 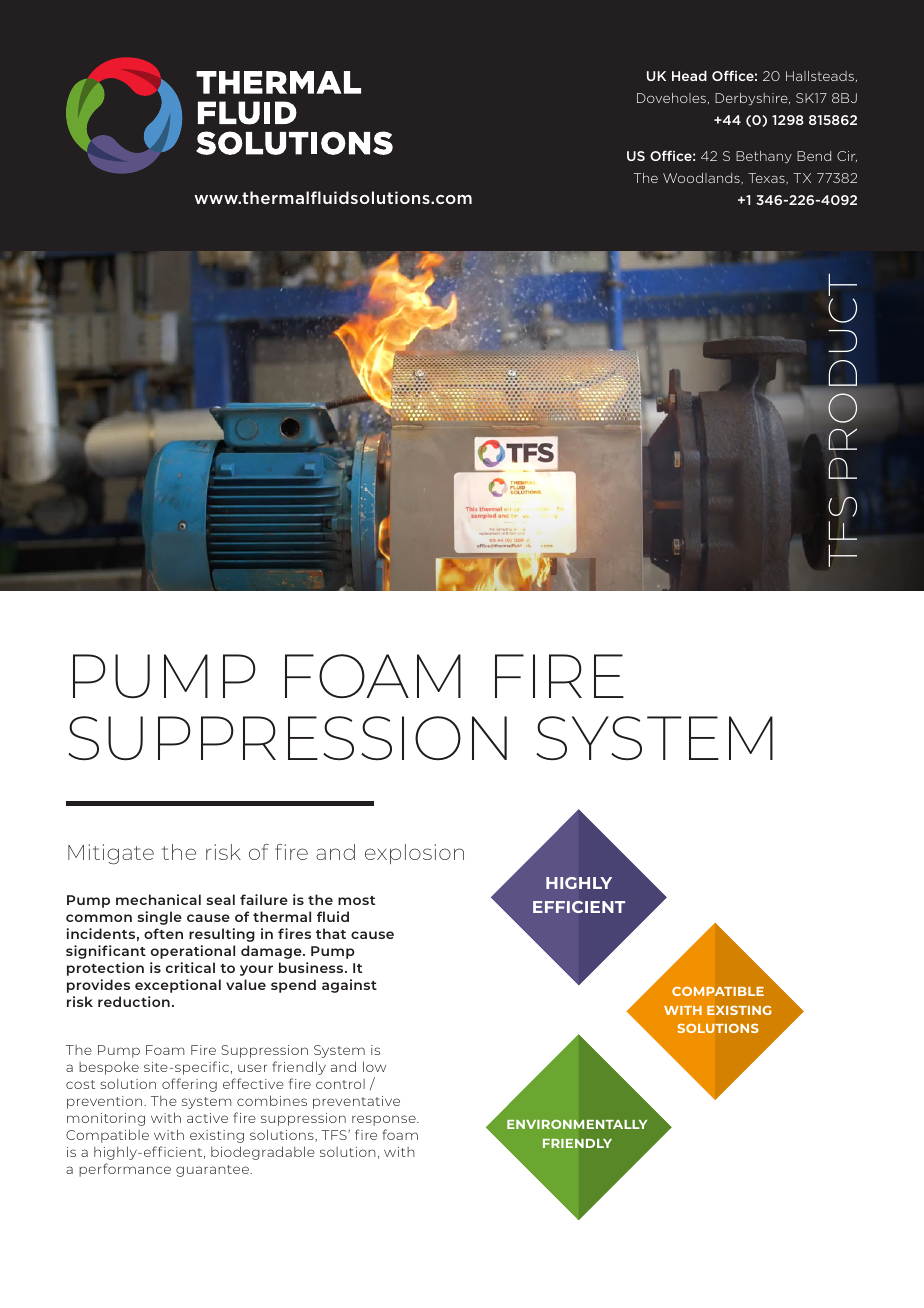 I want to click on Mitigate, so click(x=111, y=854).
